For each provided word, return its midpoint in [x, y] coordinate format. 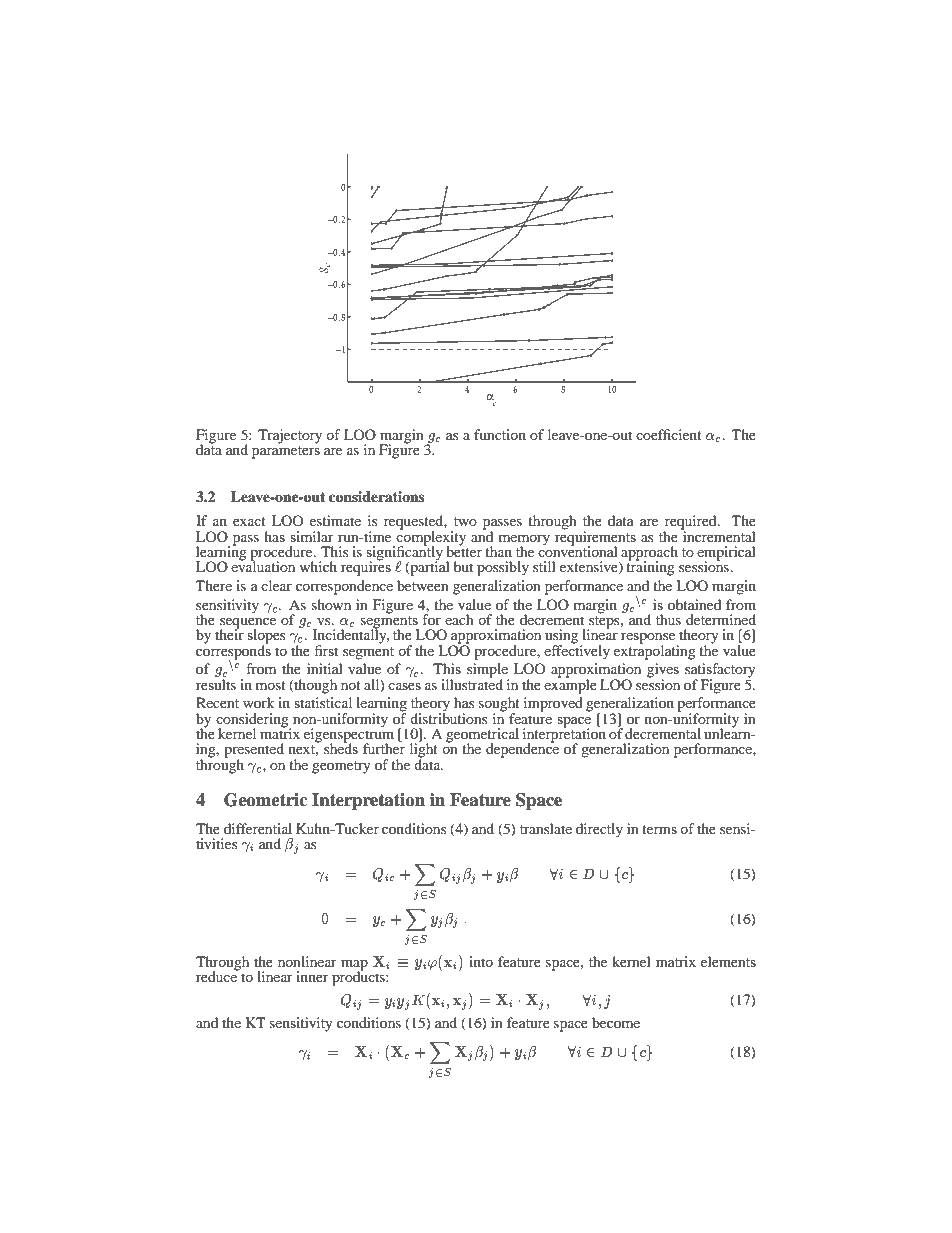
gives [663, 671]
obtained [694, 604]
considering [253, 721]
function [500, 434]
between [423, 585]
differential [258, 828]
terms [659, 829]
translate [546, 828]
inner [312, 976]
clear [276, 585]
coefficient [669, 434]
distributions [448, 717]
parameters [286, 452]
